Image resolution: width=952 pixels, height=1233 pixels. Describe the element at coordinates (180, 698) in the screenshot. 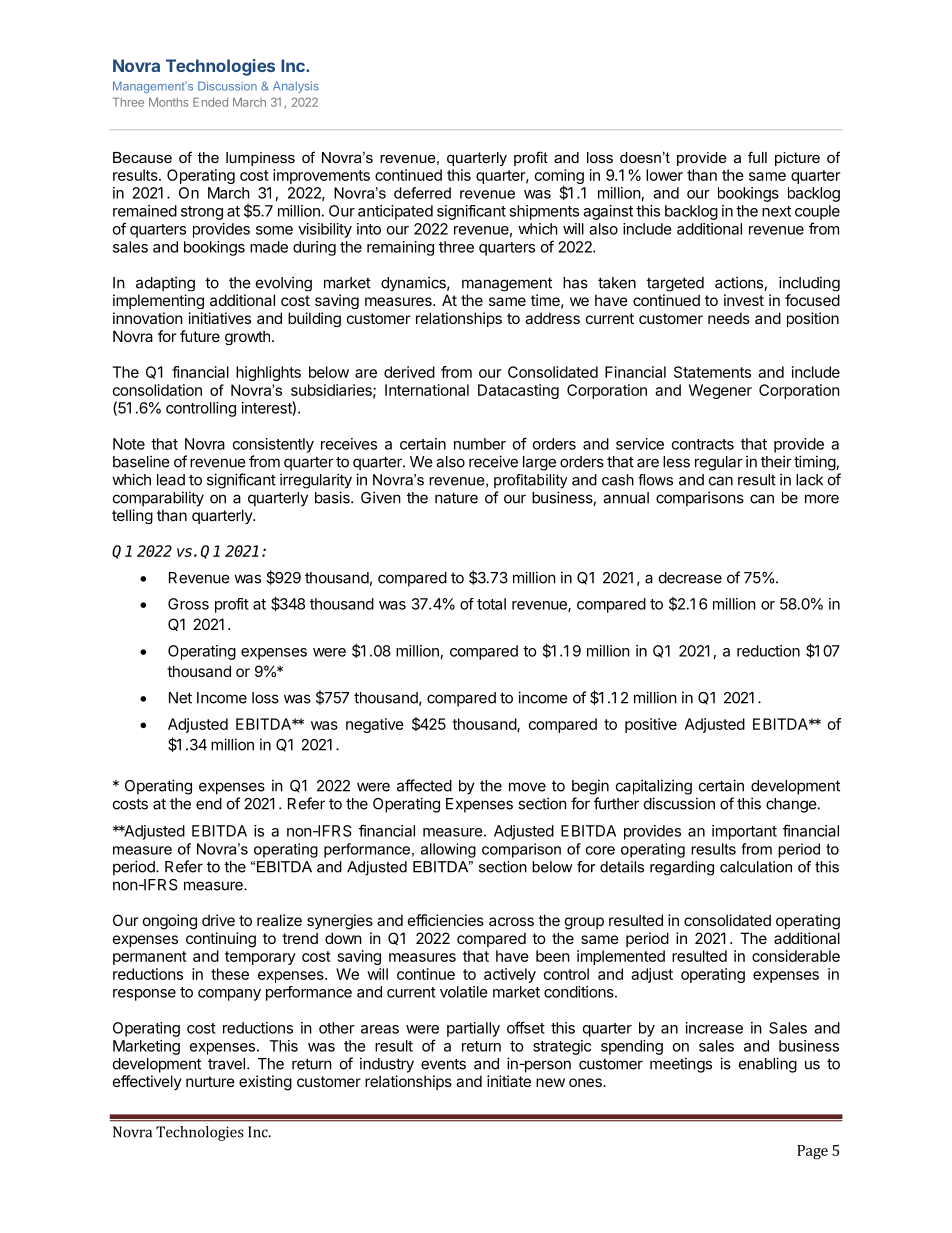

I see `Net` at that location.
